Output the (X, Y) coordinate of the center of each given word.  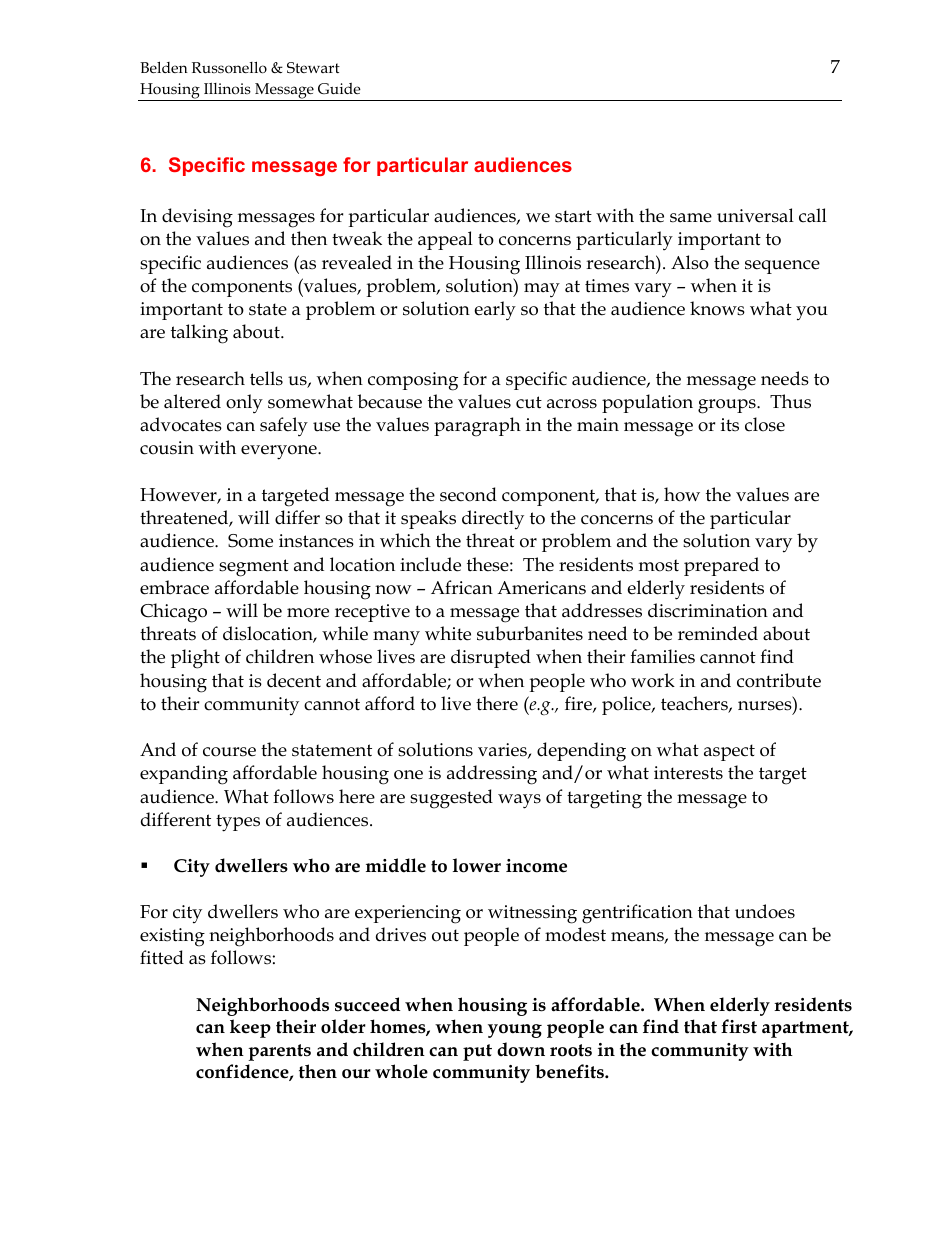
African (462, 587)
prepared (721, 566)
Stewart (313, 67)
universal (755, 215)
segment (254, 568)
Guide (339, 88)
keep (250, 1028)
